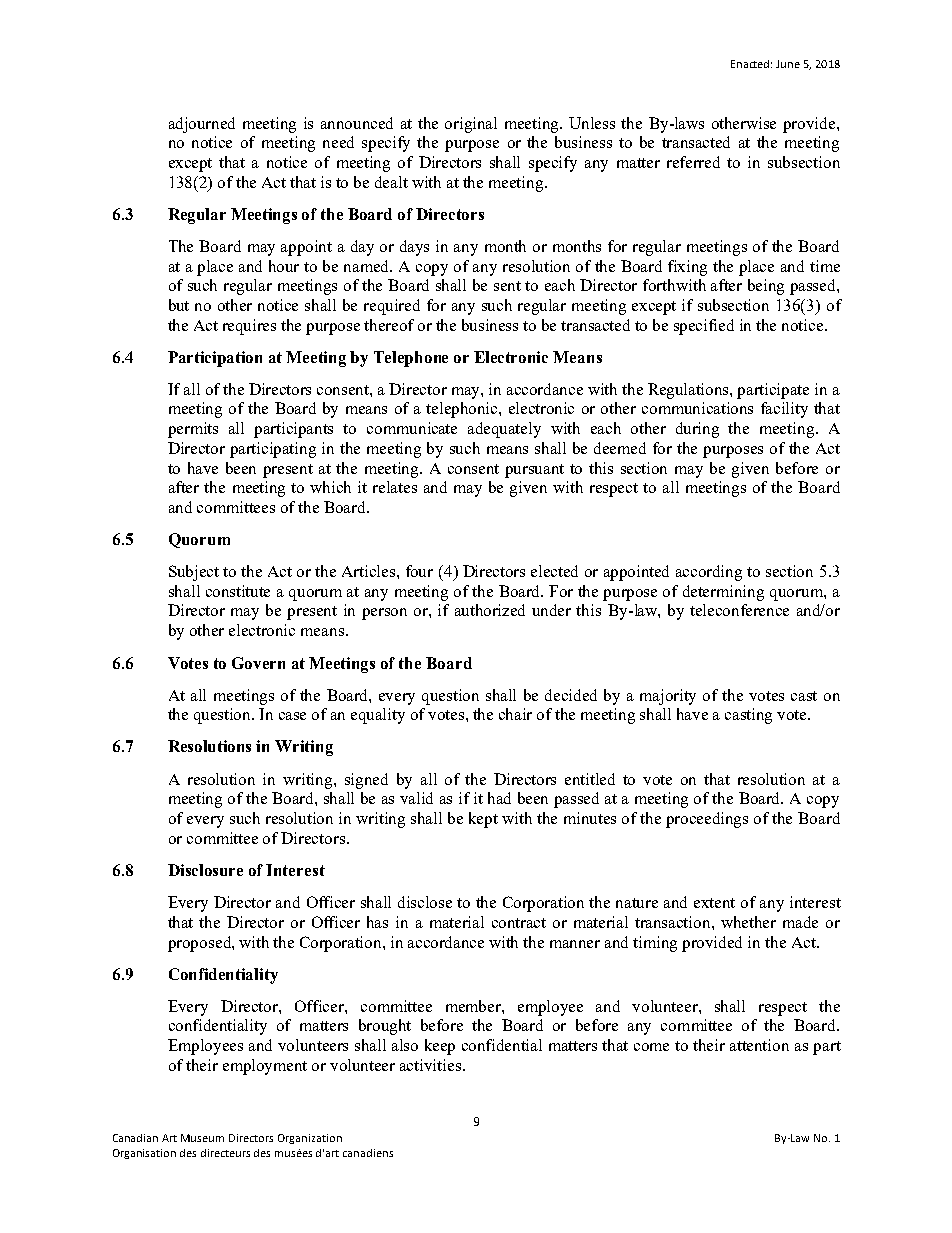  What do you see at coordinates (788, 64) in the screenshot?
I see `June` at bounding box center [788, 64].
